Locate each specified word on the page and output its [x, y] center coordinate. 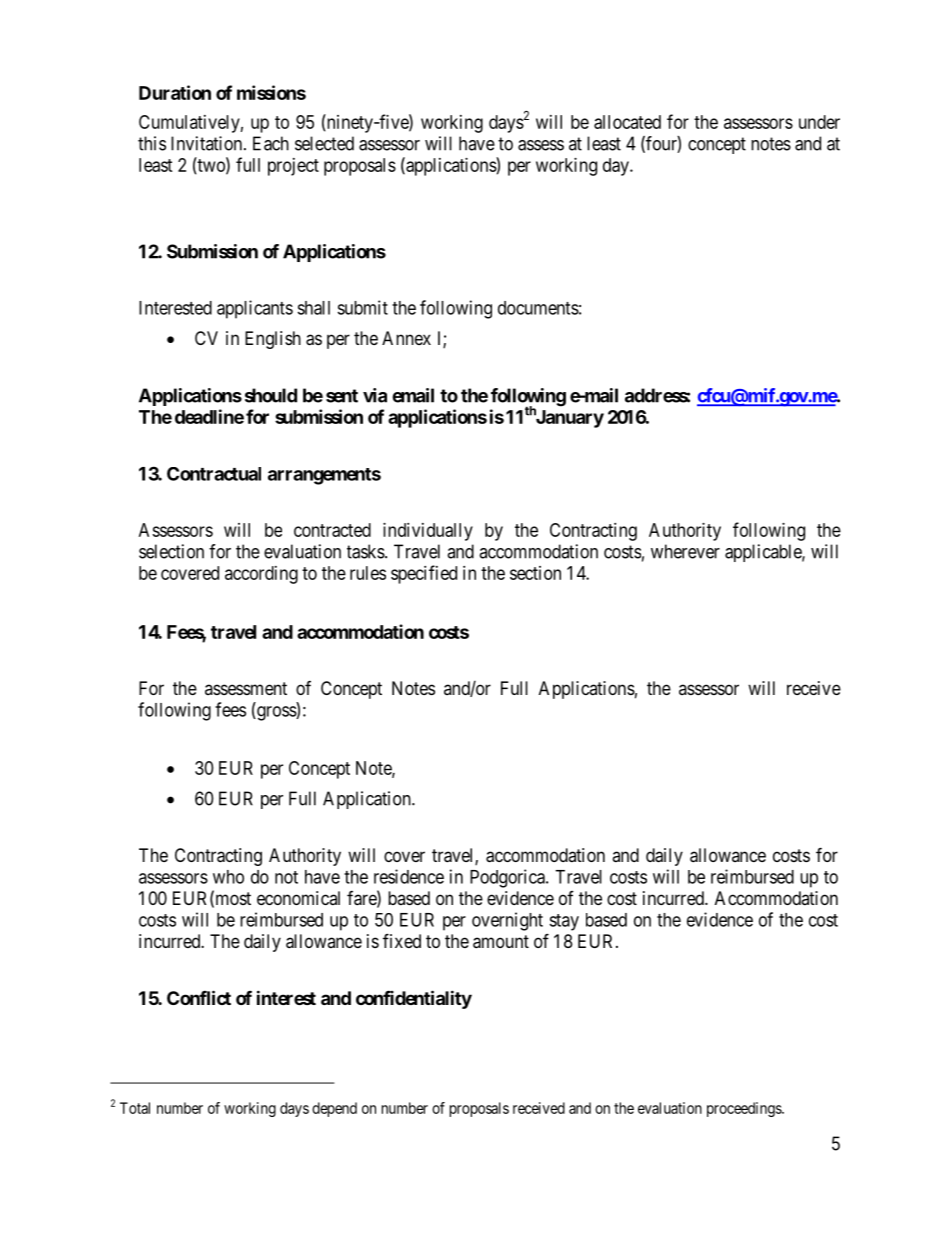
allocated [627, 122]
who [228, 877]
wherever [685, 551]
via [375, 395]
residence [409, 876]
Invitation [208, 143]
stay [564, 922]
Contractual [214, 474]
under [819, 122]
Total [135, 1108]
